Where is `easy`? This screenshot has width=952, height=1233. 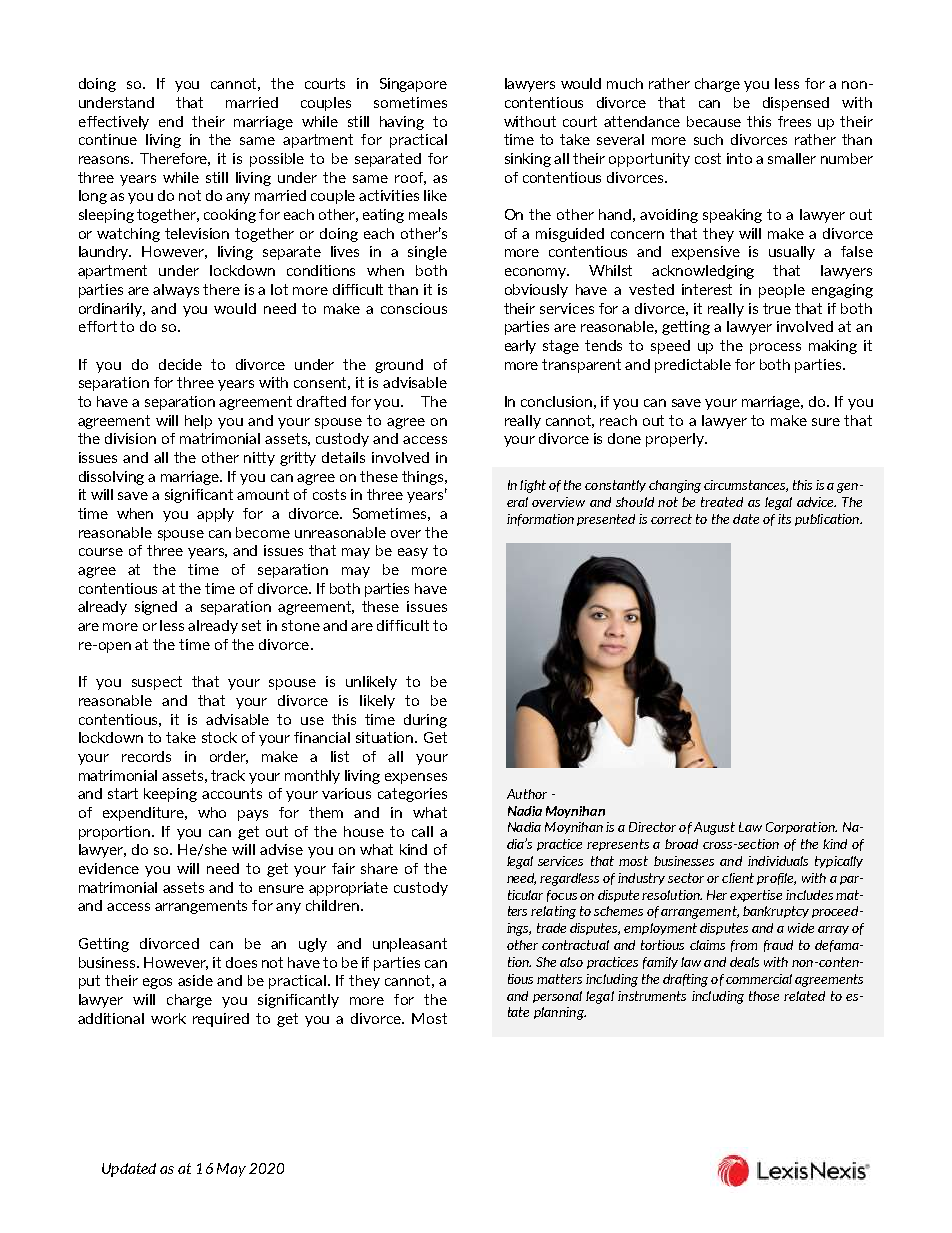 easy is located at coordinates (413, 553).
